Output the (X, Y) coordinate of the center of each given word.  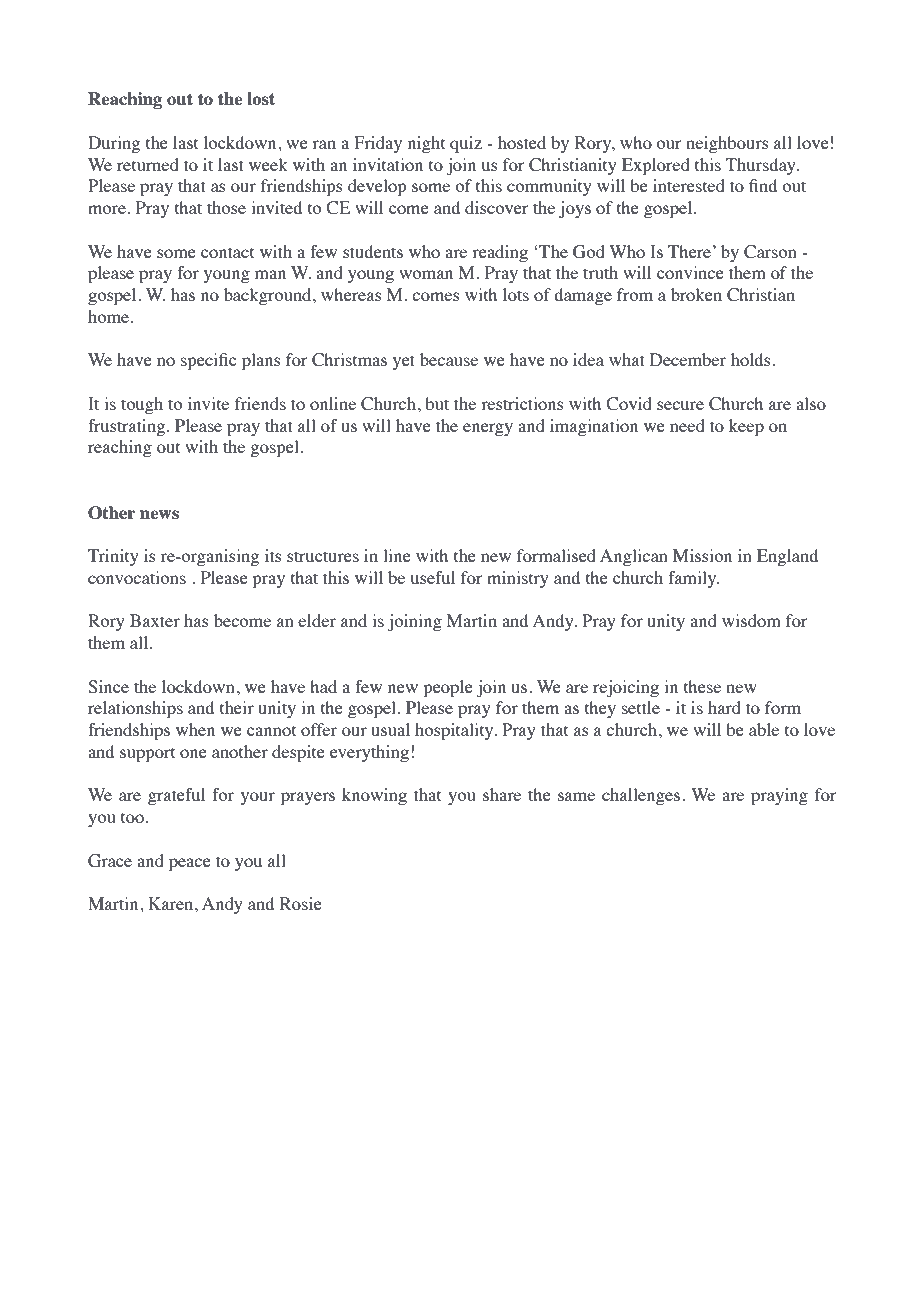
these (702, 686)
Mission (702, 555)
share (502, 794)
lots (516, 294)
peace (190, 864)
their (237, 707)
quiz (466, 144)
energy (488, 429)
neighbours (727, 144)
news (159, 514)
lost (261, 98)
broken (696, 294)
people (448, 688)
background (269, 296)
